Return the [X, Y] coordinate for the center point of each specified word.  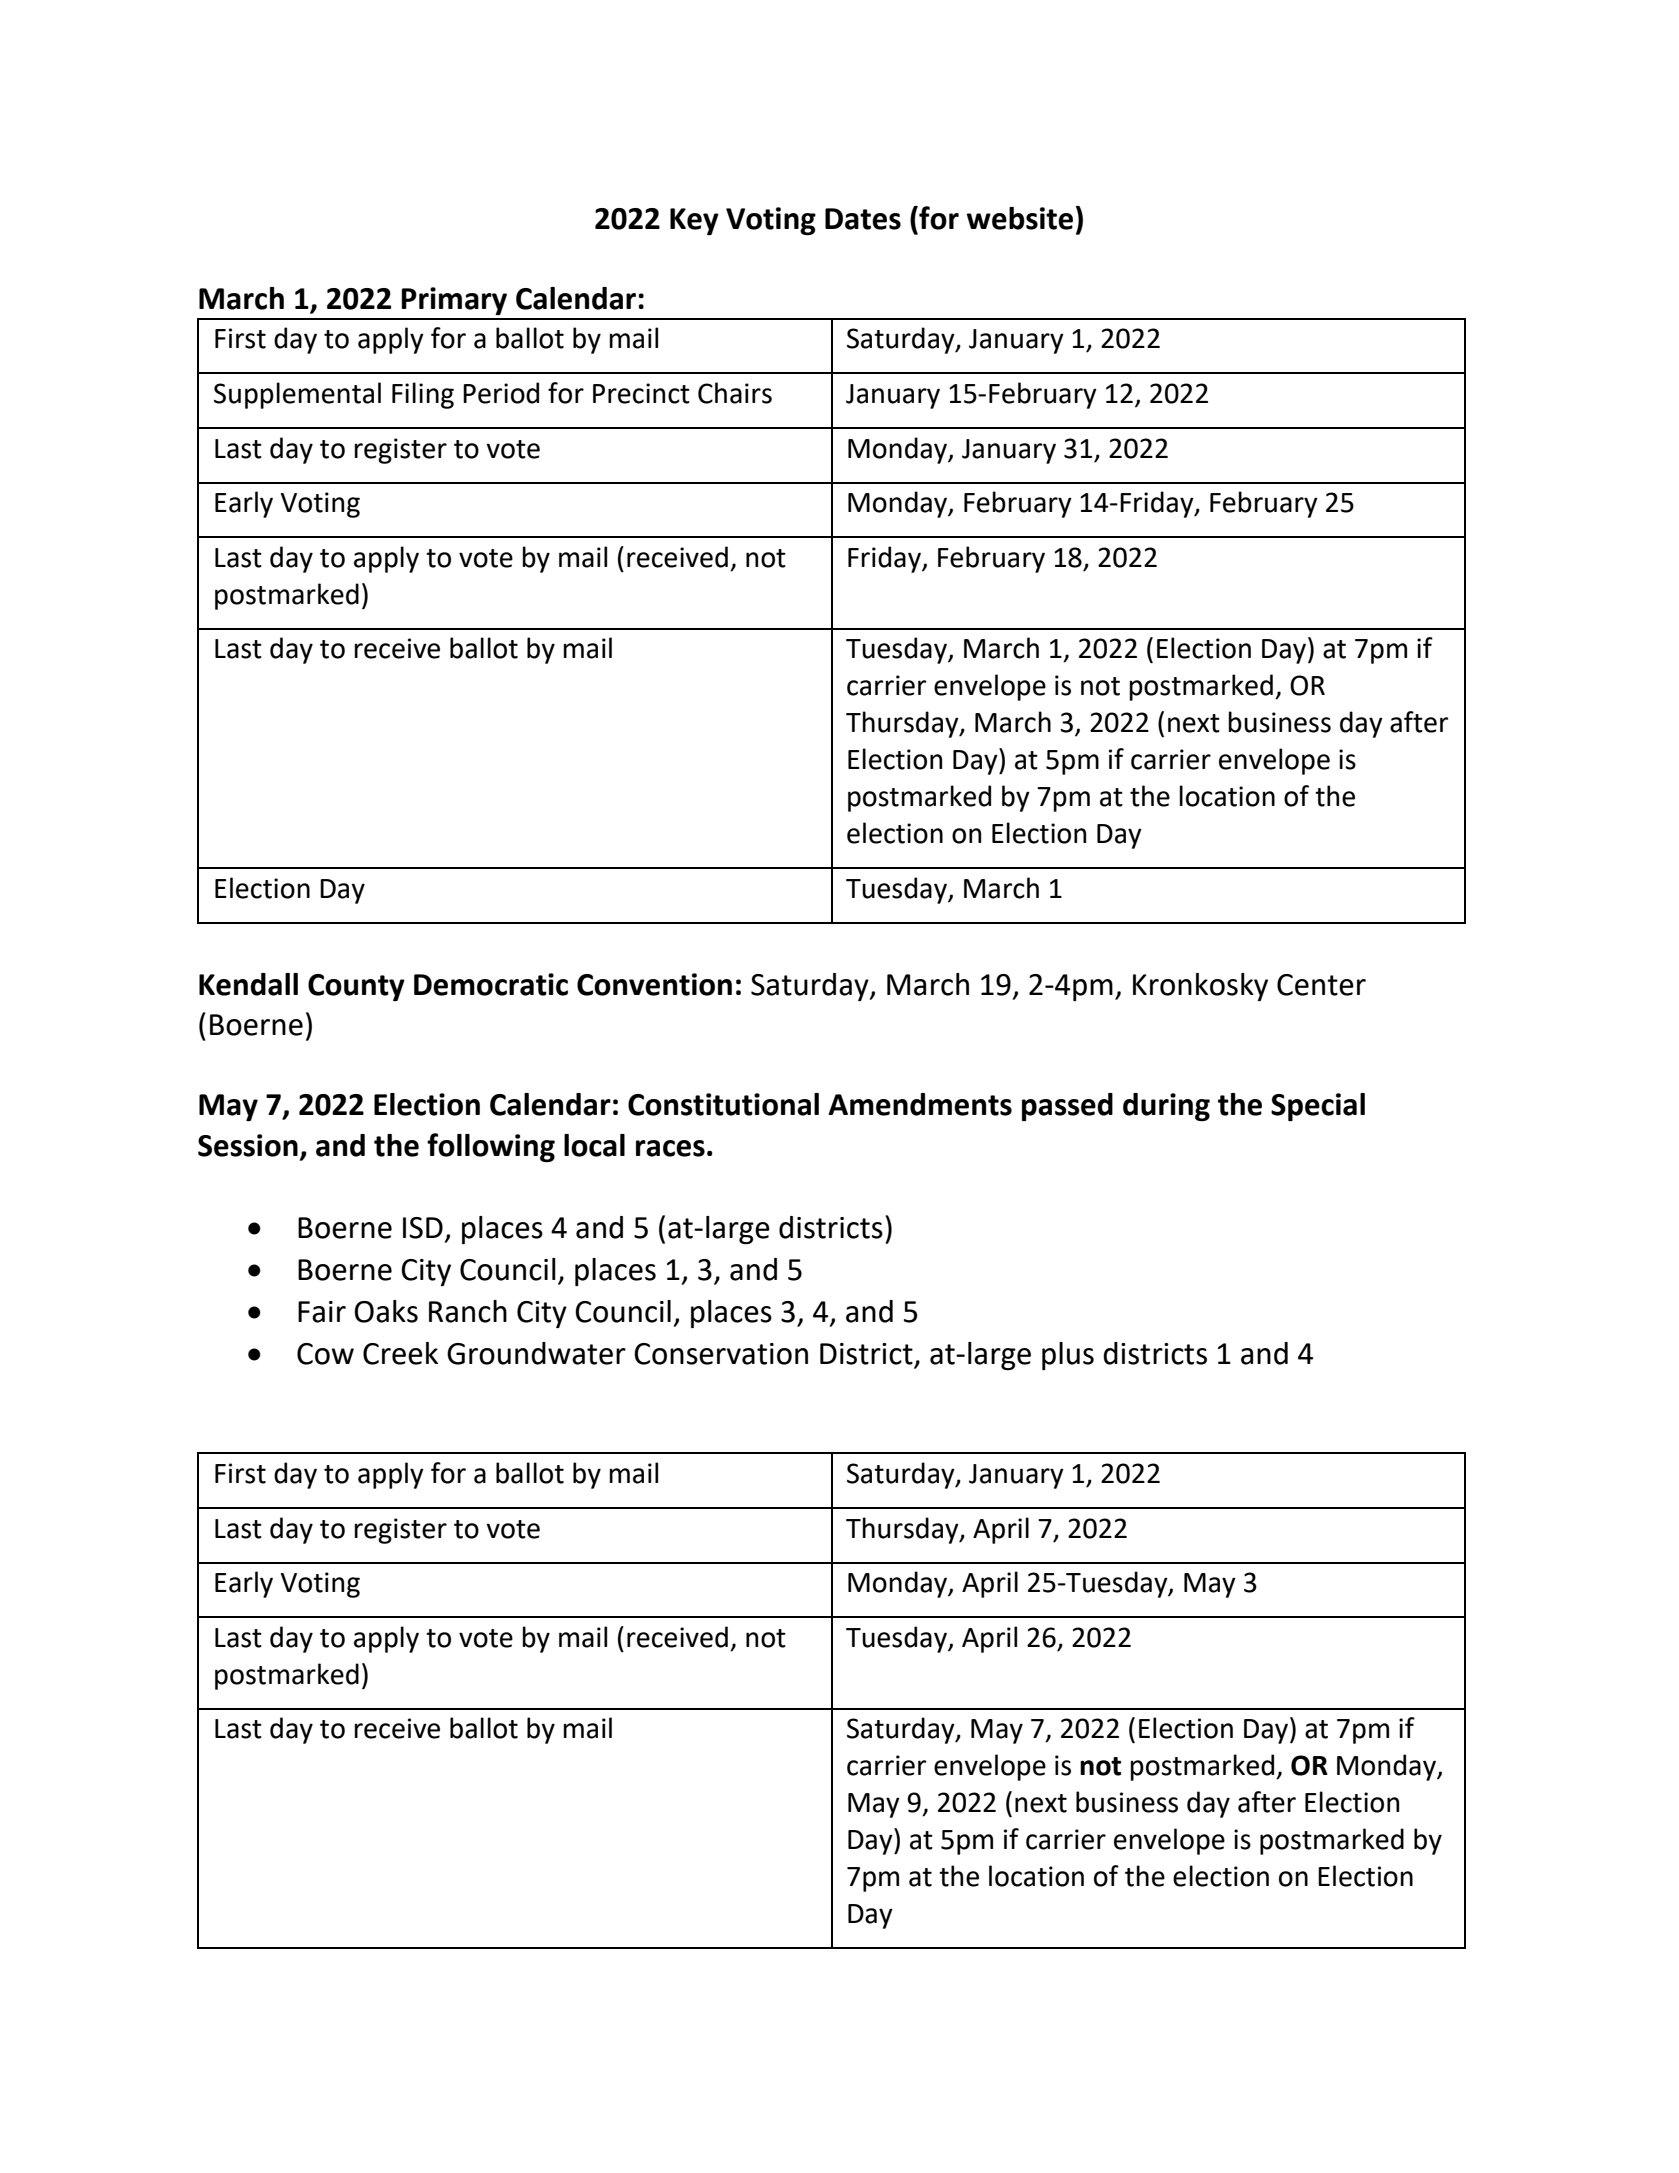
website [1020, 218]
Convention [654, 984]
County [356, 987]
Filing [423, 395]
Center [1321, 985]
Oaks [386, 1311]
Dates [863, 219]
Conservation [721, 1354]
